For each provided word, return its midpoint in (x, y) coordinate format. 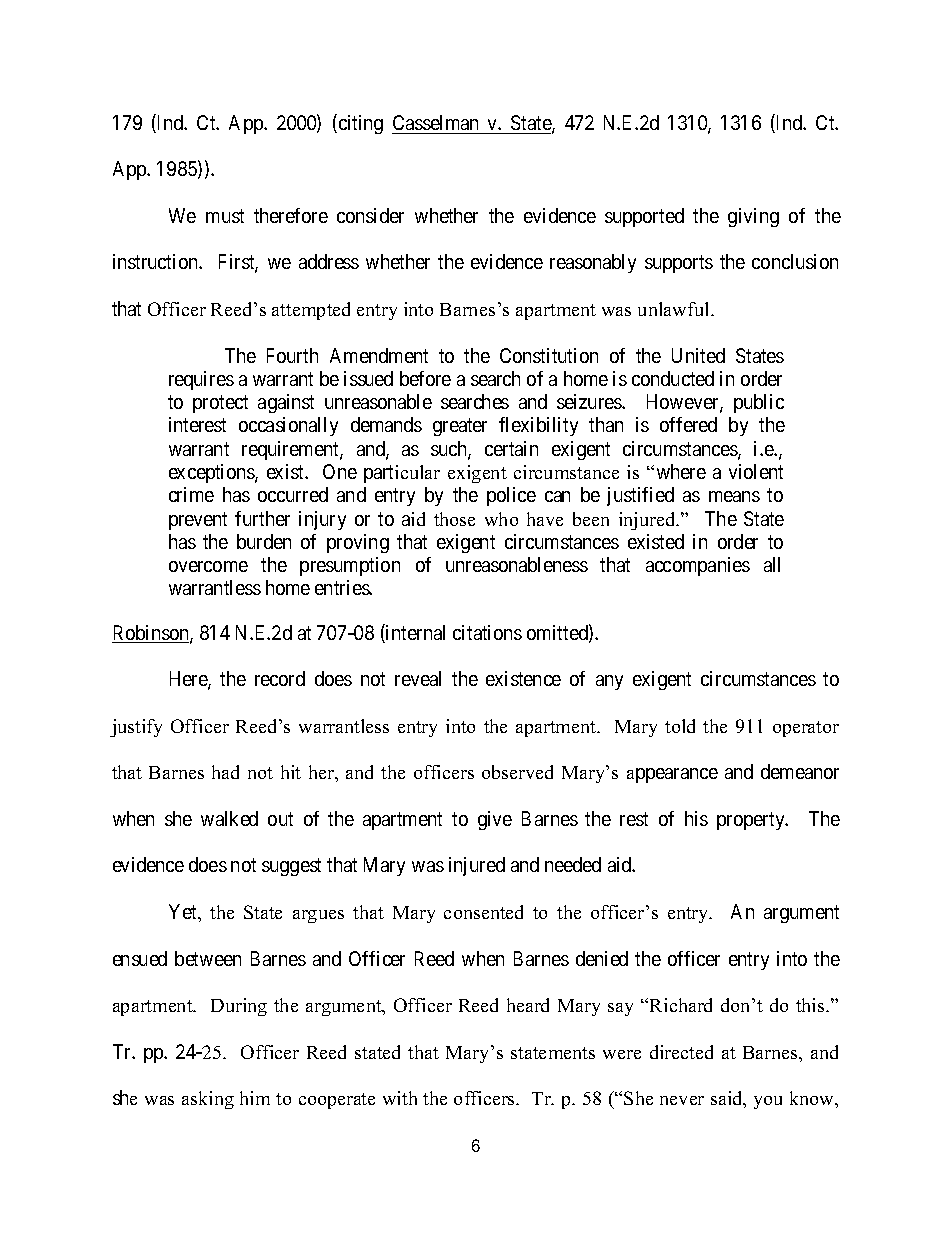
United (698, 355)
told (680, 726)
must (225, 216)
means (734, 496)
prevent (198, 521)
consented (483, 912)
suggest (291, 867)
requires (201, 380)
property (752, 821)
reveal (418, 678)
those (454, 519)
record (280, 678)
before (425, 378)
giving (753, 217)
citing (359, 124)
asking (208, 1100)
